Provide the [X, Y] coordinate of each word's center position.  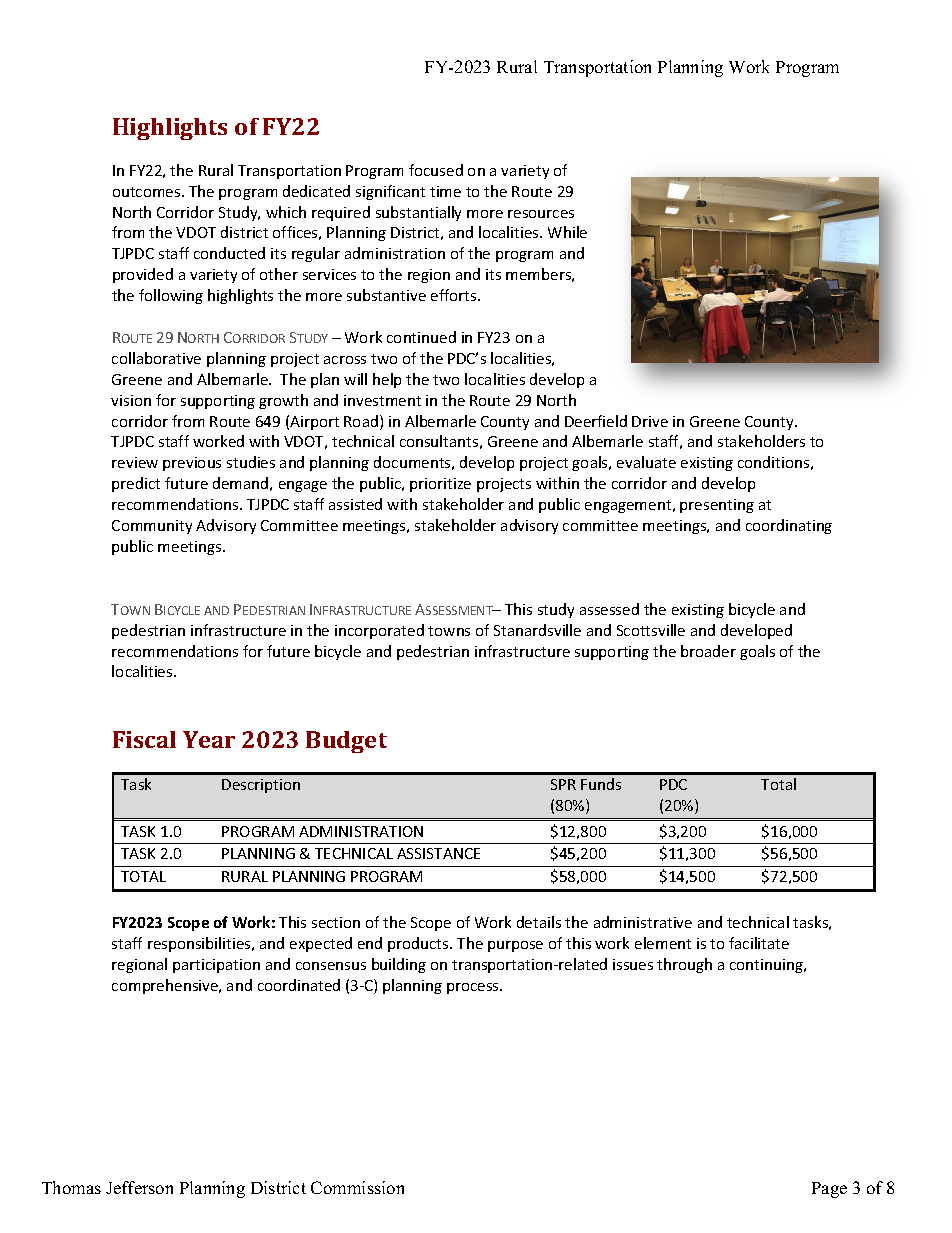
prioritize [440, 485]
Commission [357, 1187]
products [419, 944]
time [445, 191]
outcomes [148, 192]
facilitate [759, 943]
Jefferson [139, 1187]
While [567, 232]
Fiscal [144, 739]
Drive [650, 421]
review [135, 462]
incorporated [379, 631]
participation [216, 966]
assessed [609, 609]
